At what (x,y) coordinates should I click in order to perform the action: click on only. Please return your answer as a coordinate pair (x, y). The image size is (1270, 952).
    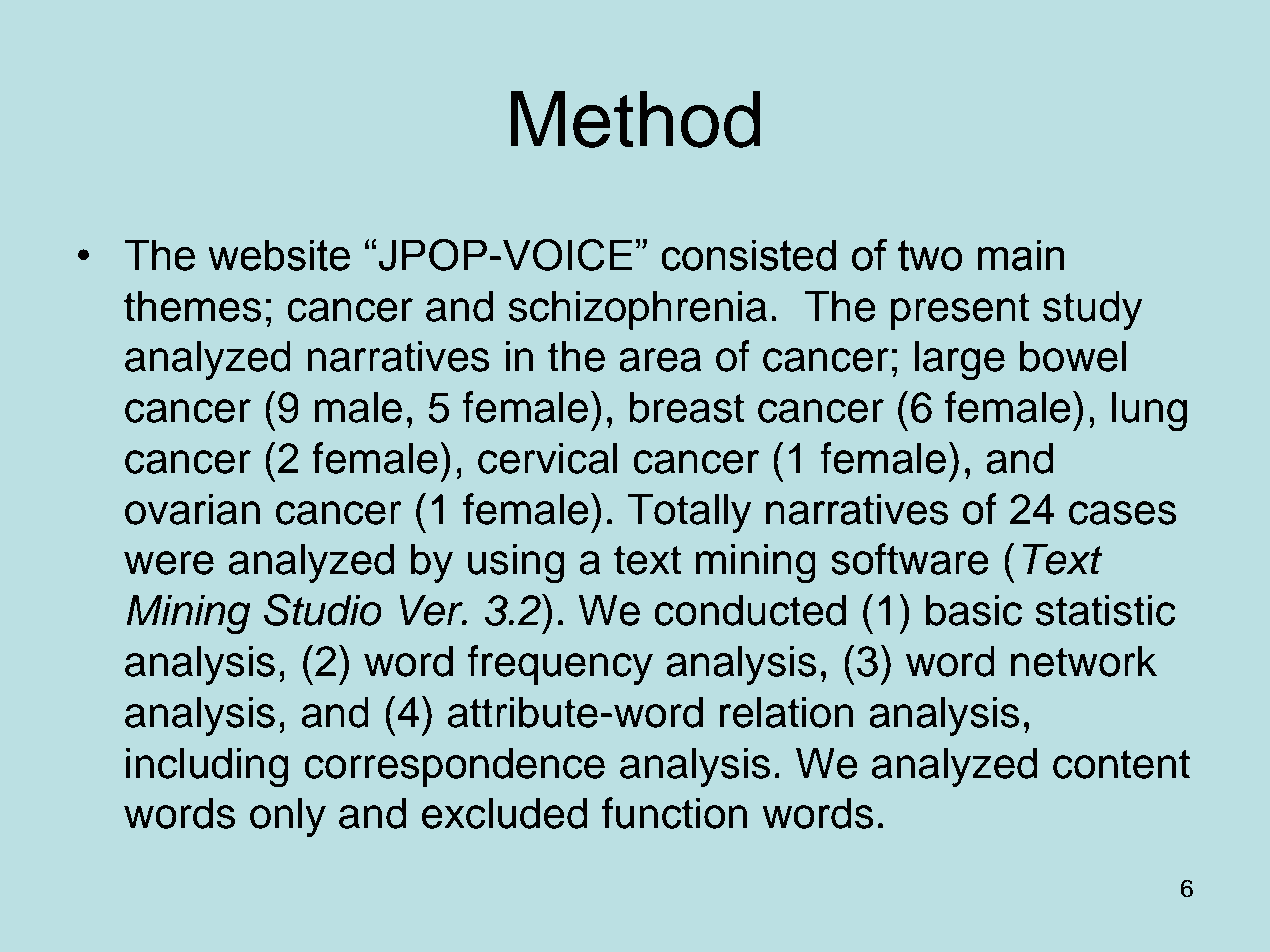
    Looking at the image, I should click on (288, 817).
